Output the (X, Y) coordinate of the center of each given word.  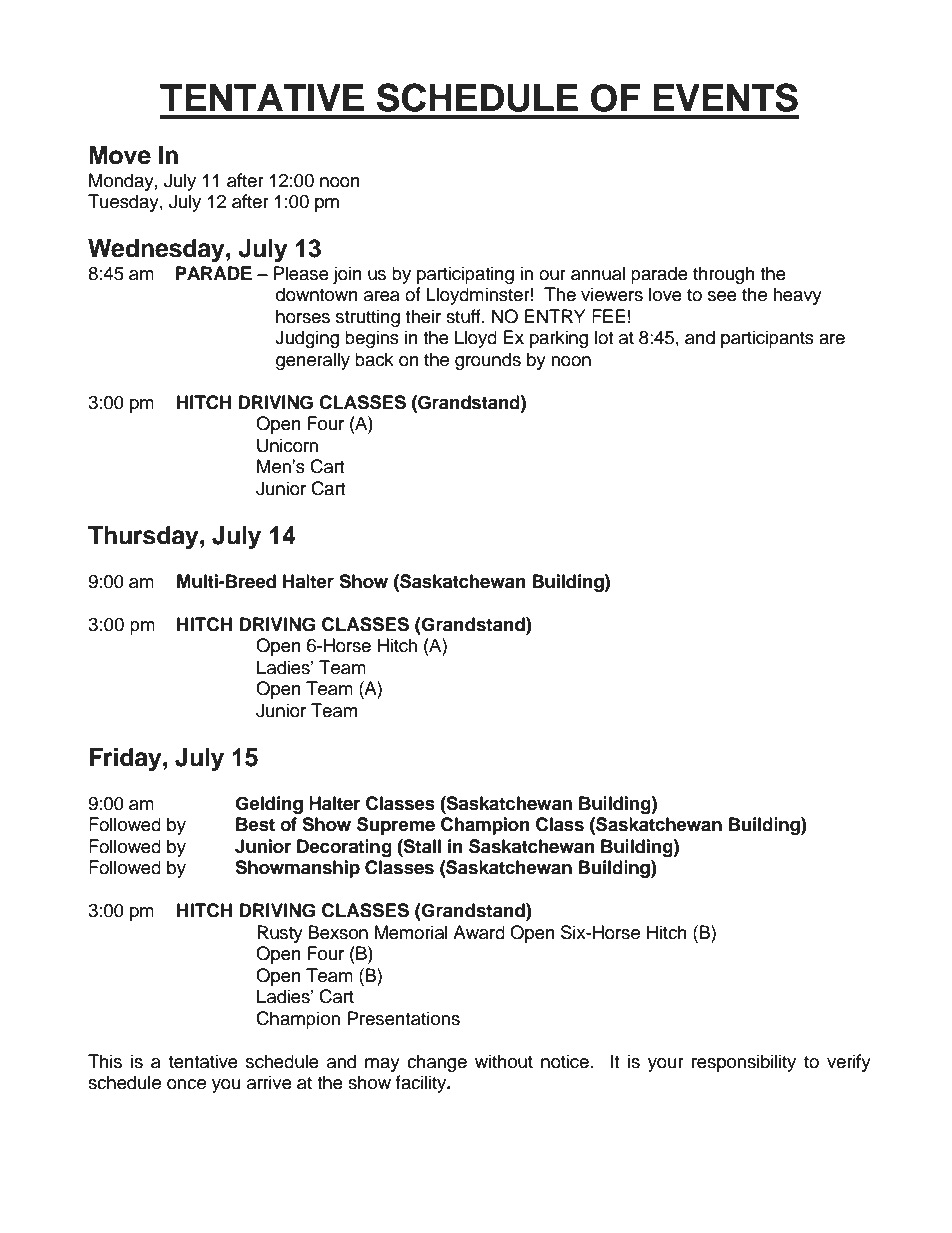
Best (255, 824)
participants (767, 339)
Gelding (269, 805)
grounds (488, 361)
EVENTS (725, 97)
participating (465, 275)
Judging (307, 339)
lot (604, 337)
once (186, 1084)
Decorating (344, 848)
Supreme (396, 826)
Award (479, 932)
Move (120, 155)
